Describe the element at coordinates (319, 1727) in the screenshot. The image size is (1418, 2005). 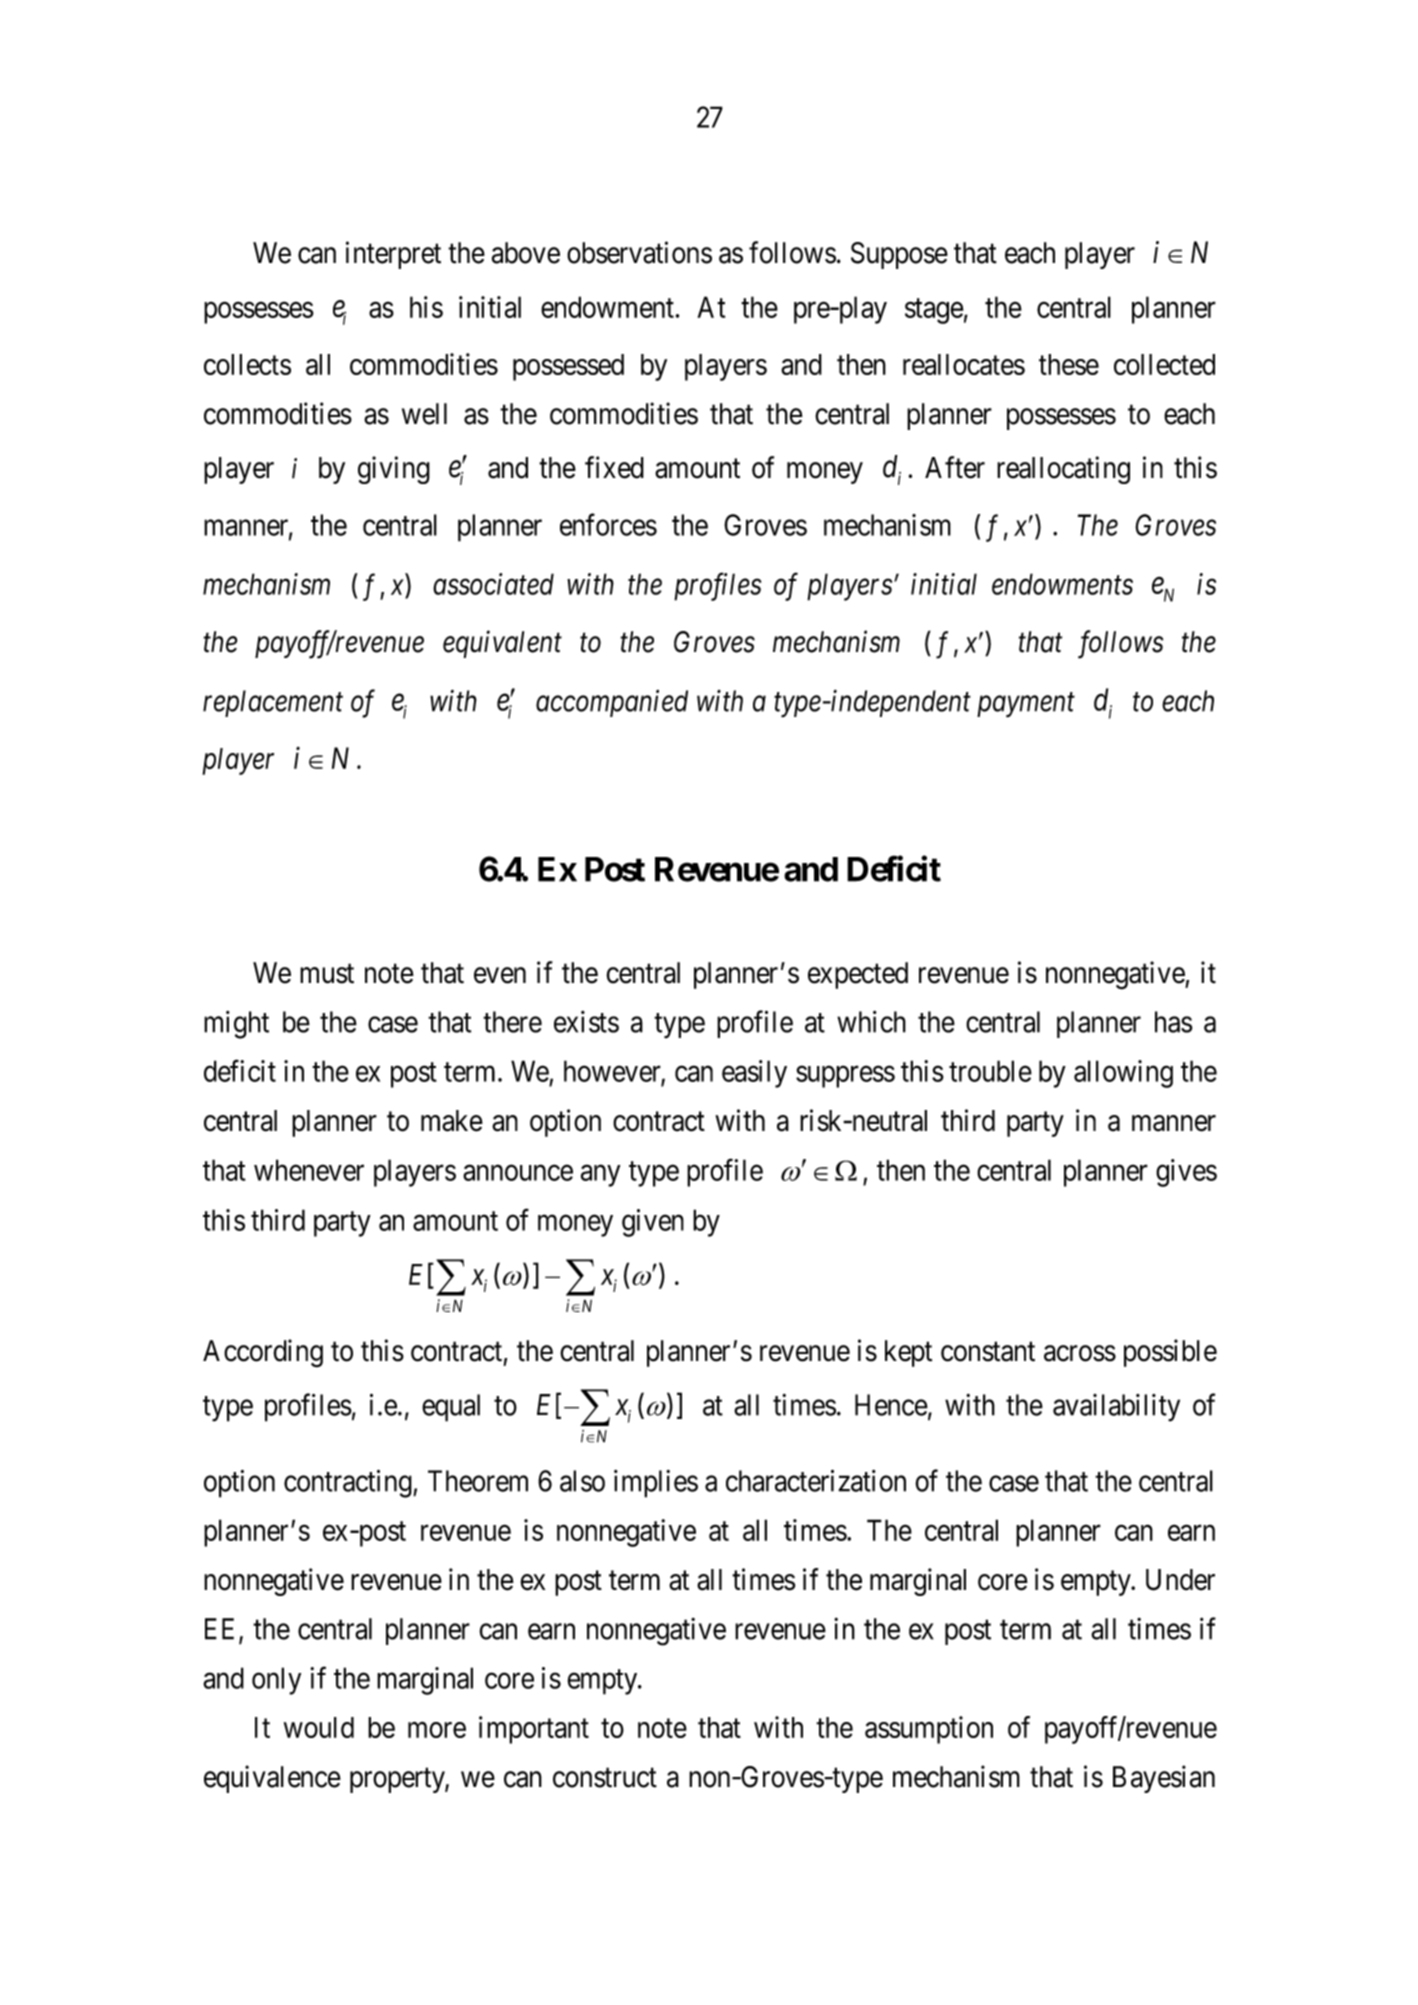
I see `would` at that location.
